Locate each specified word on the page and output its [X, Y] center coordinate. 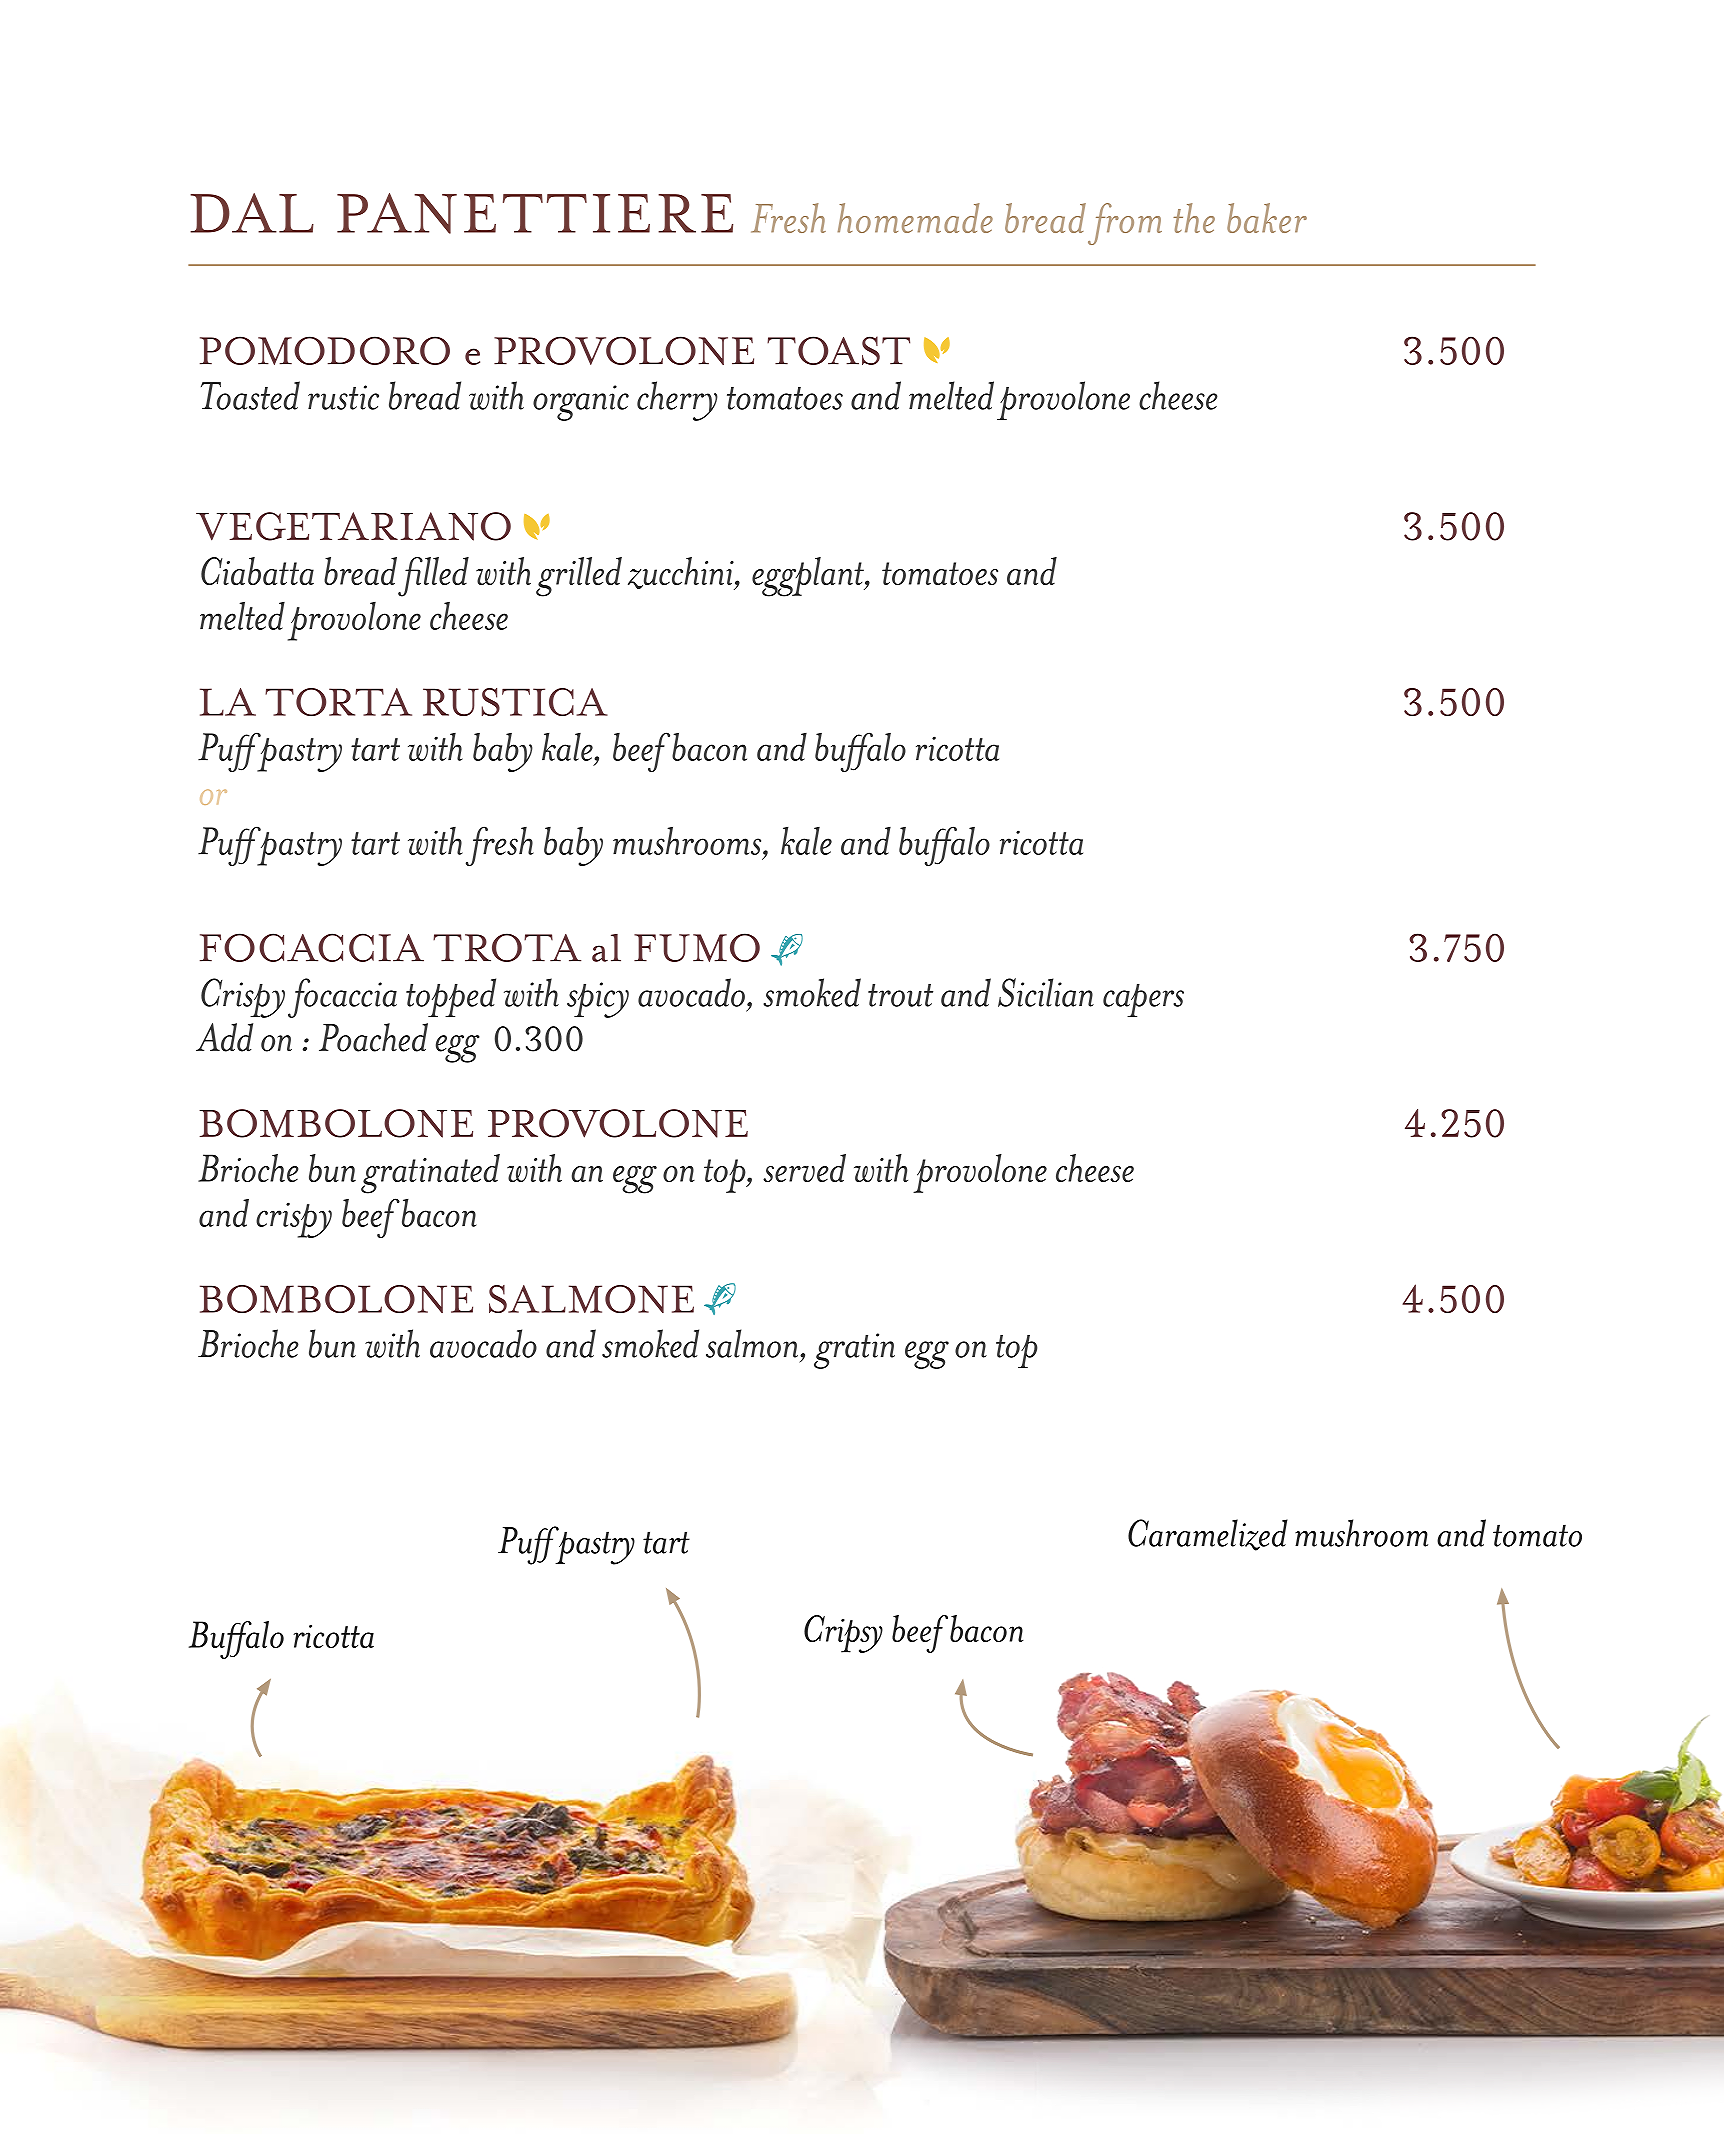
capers [1143, 1000]
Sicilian [1046, 992]
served [804, 1168]
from [1125, 224]
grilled [579, 577]
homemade [915, 218]
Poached [373, 1037]
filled [433, 577]
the [1194, 218]
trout [900, 995]
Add [224, 1037]
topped [451, 997]
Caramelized [1208, 1535]
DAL [252, 213]
